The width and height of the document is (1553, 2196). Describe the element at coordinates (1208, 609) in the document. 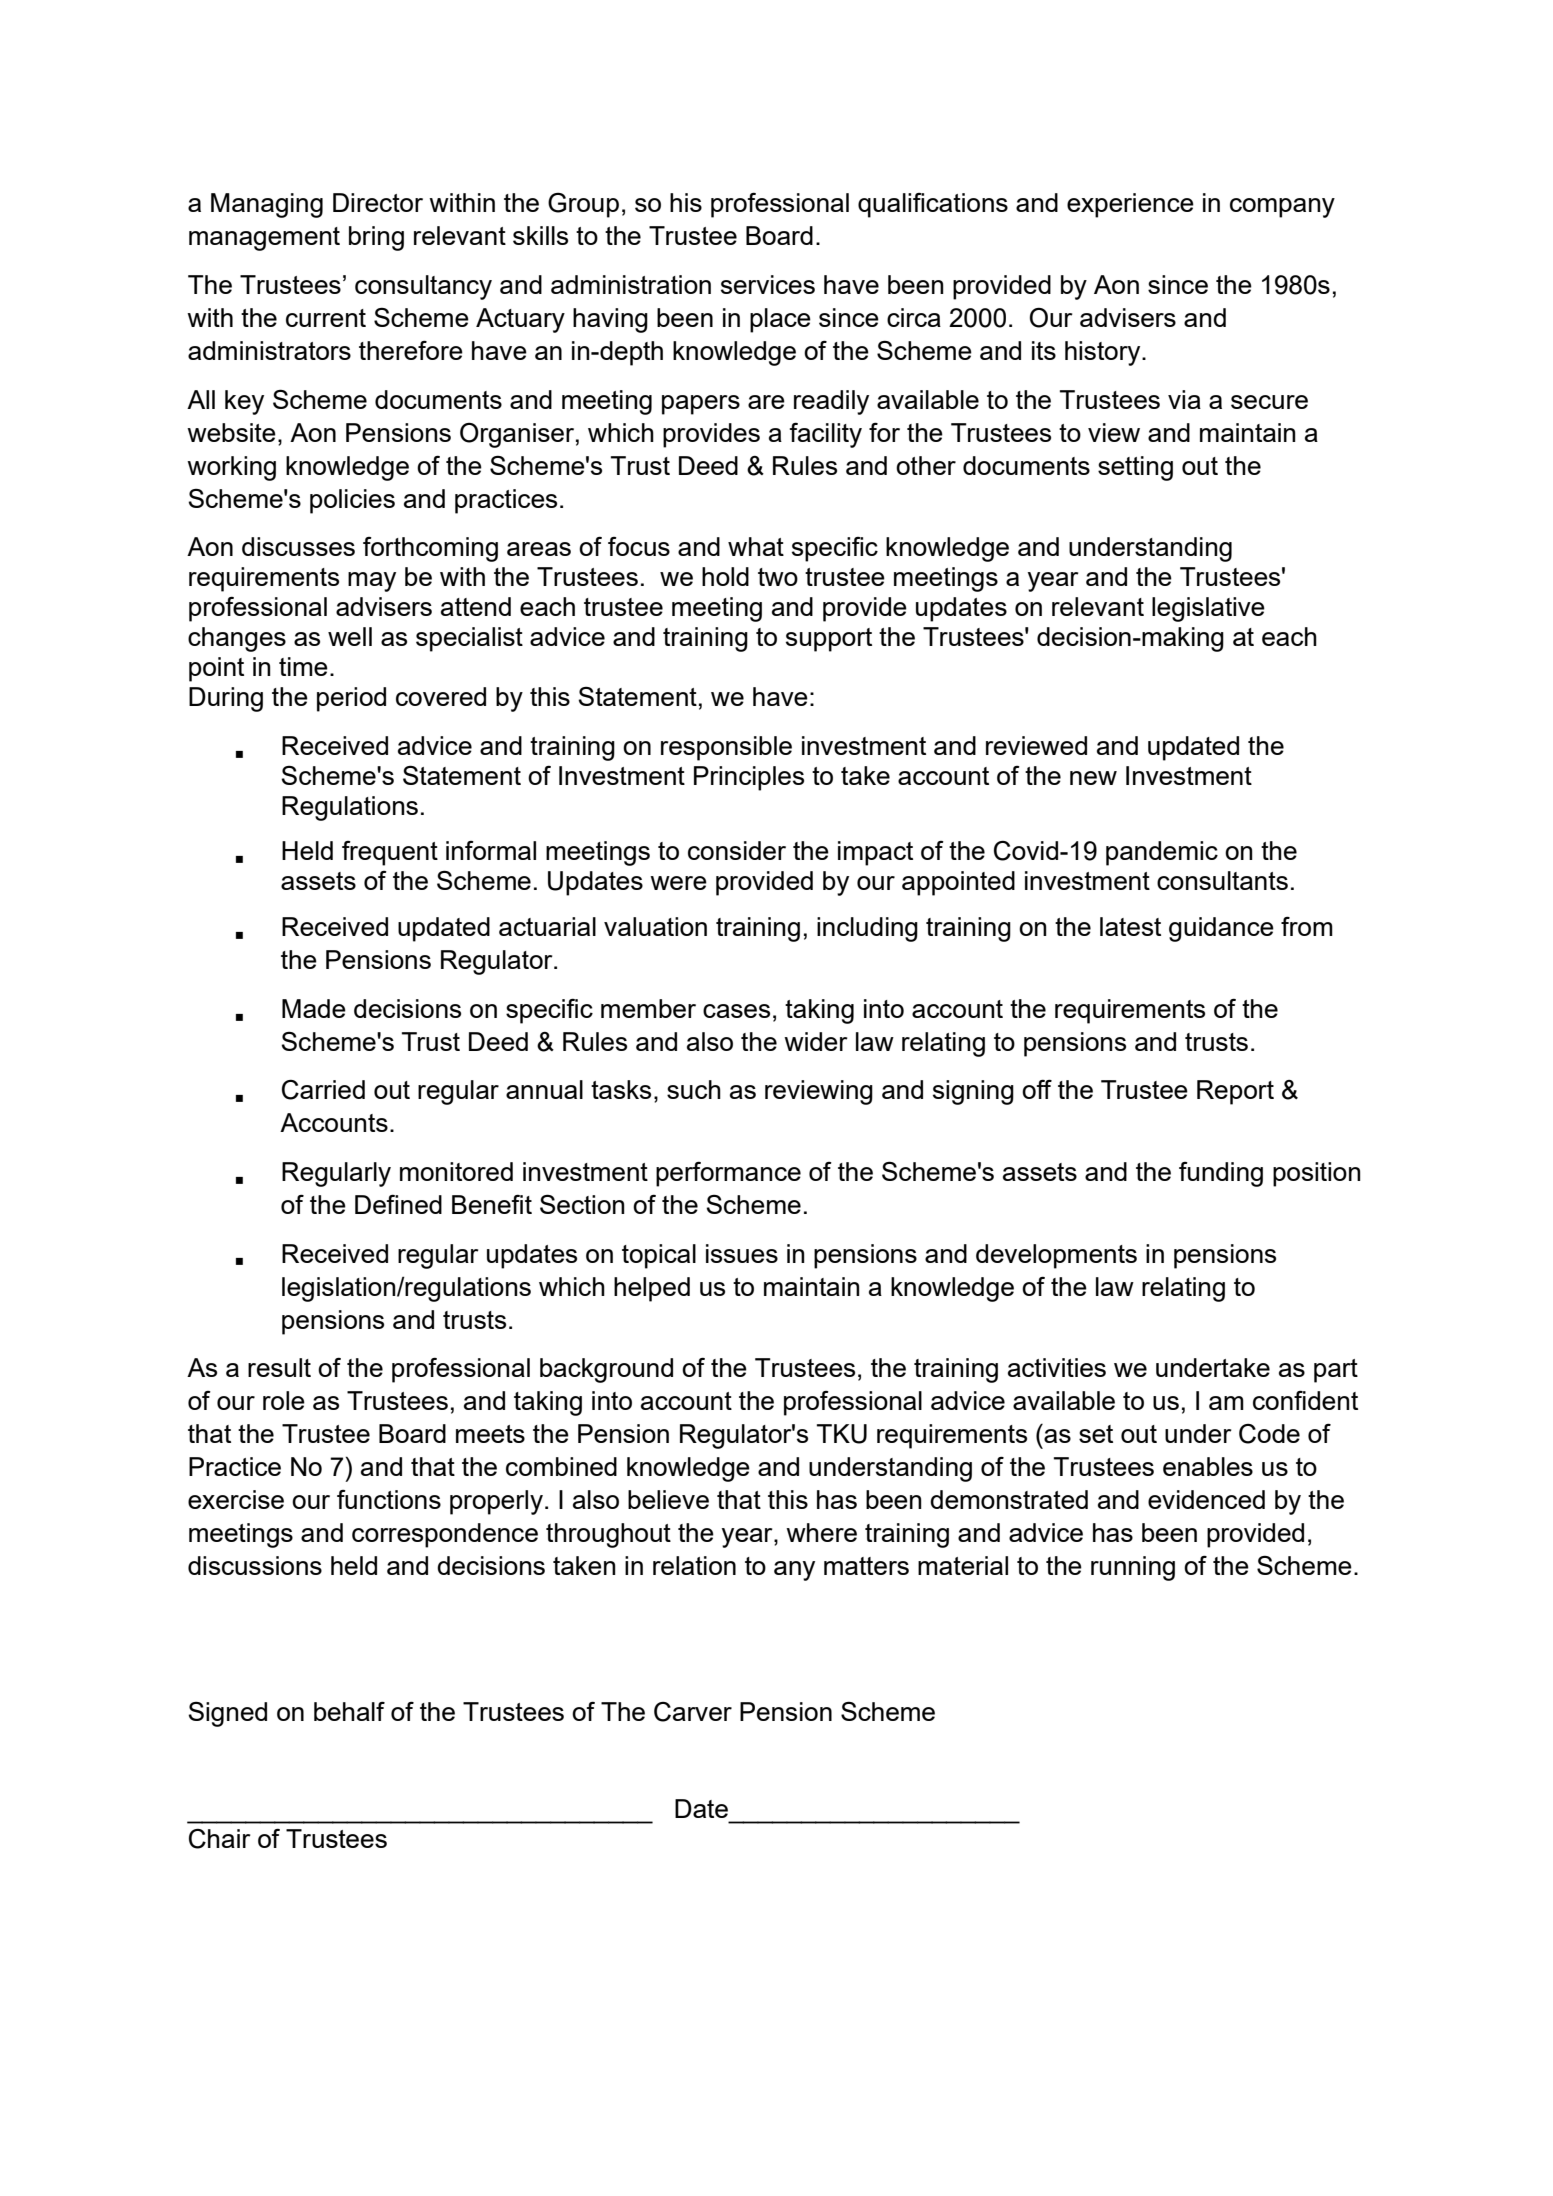

I see `legislative` at that location.
